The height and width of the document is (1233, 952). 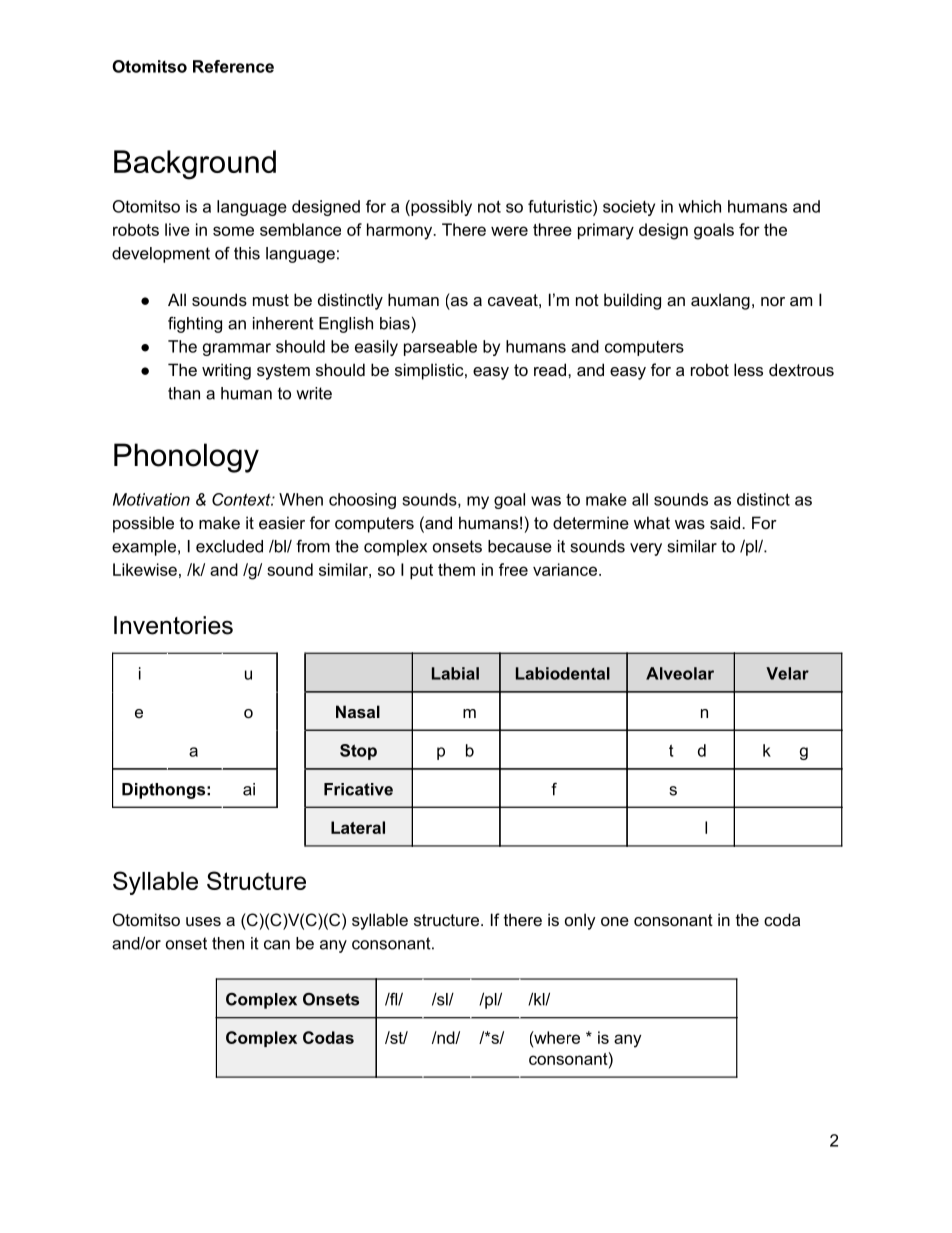 What do you see at coordinates (233, 66) in the document?
I see `Reference` at bounding box center [233, 66].
